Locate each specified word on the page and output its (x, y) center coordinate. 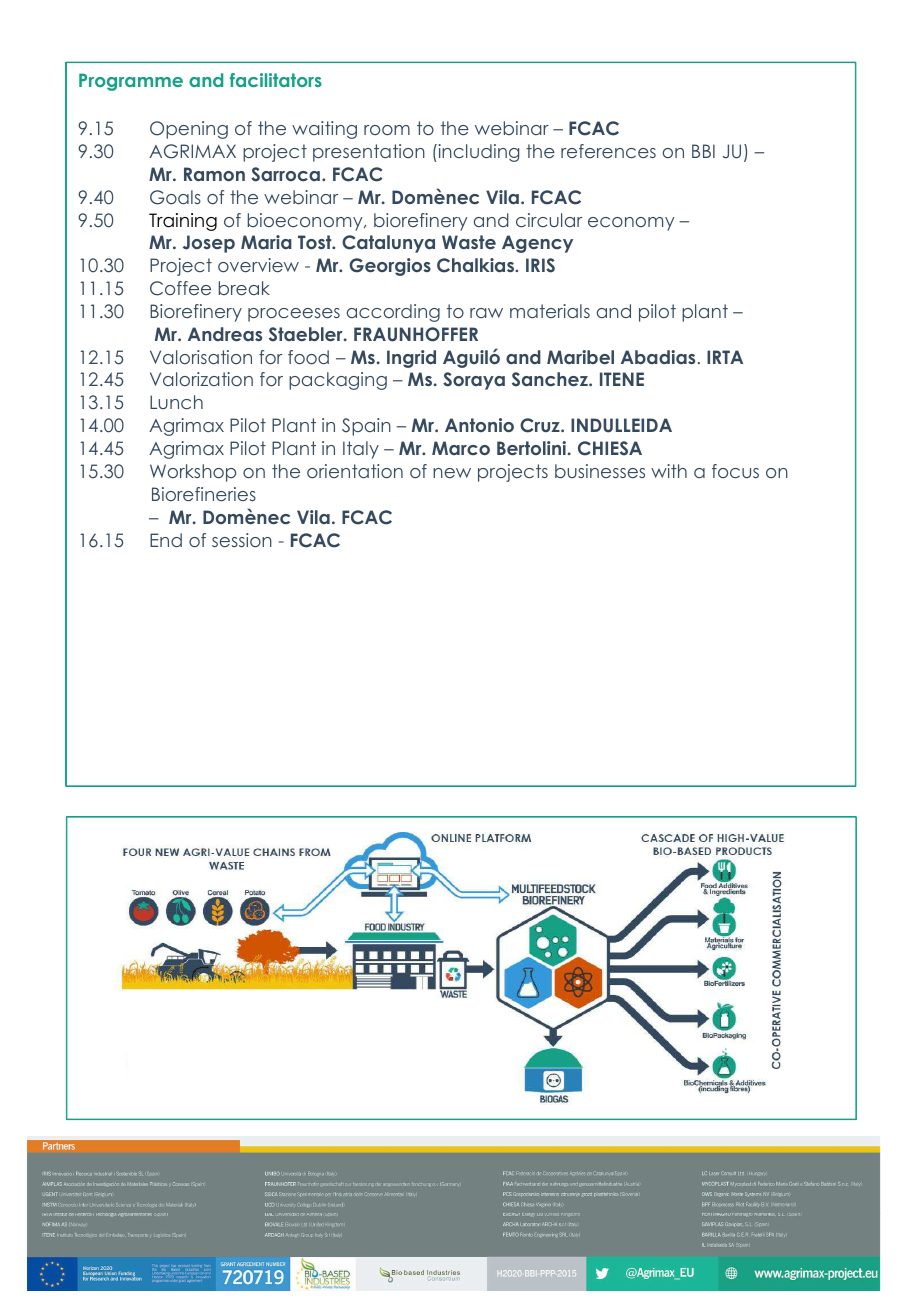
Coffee (180, 288)
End (166, 540)
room (387, 130)
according (393, 313)
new (452, 473)
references (608, 151)
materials (550, 311)
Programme (131, 82)
